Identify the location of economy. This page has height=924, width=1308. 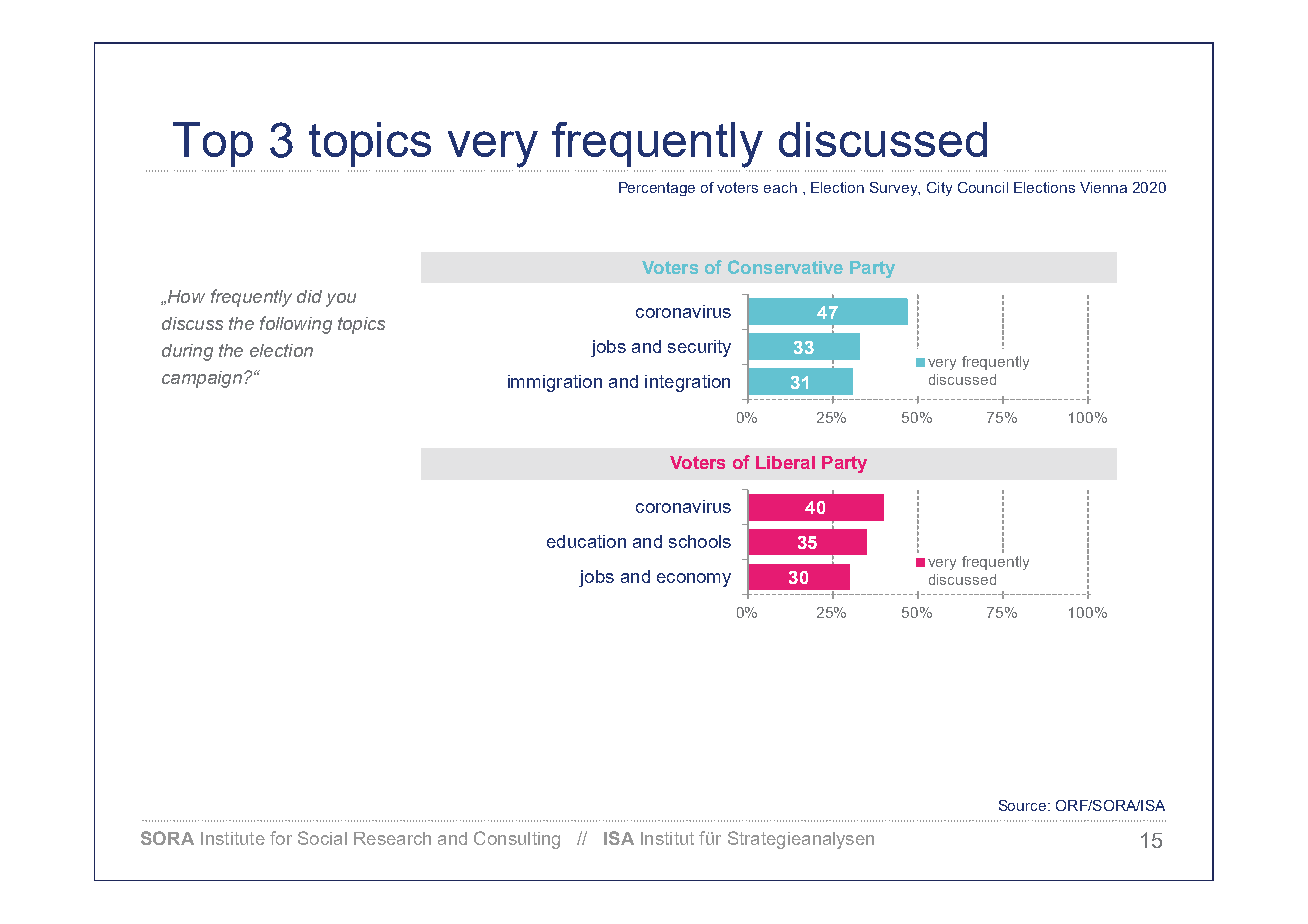
(694, 580).
